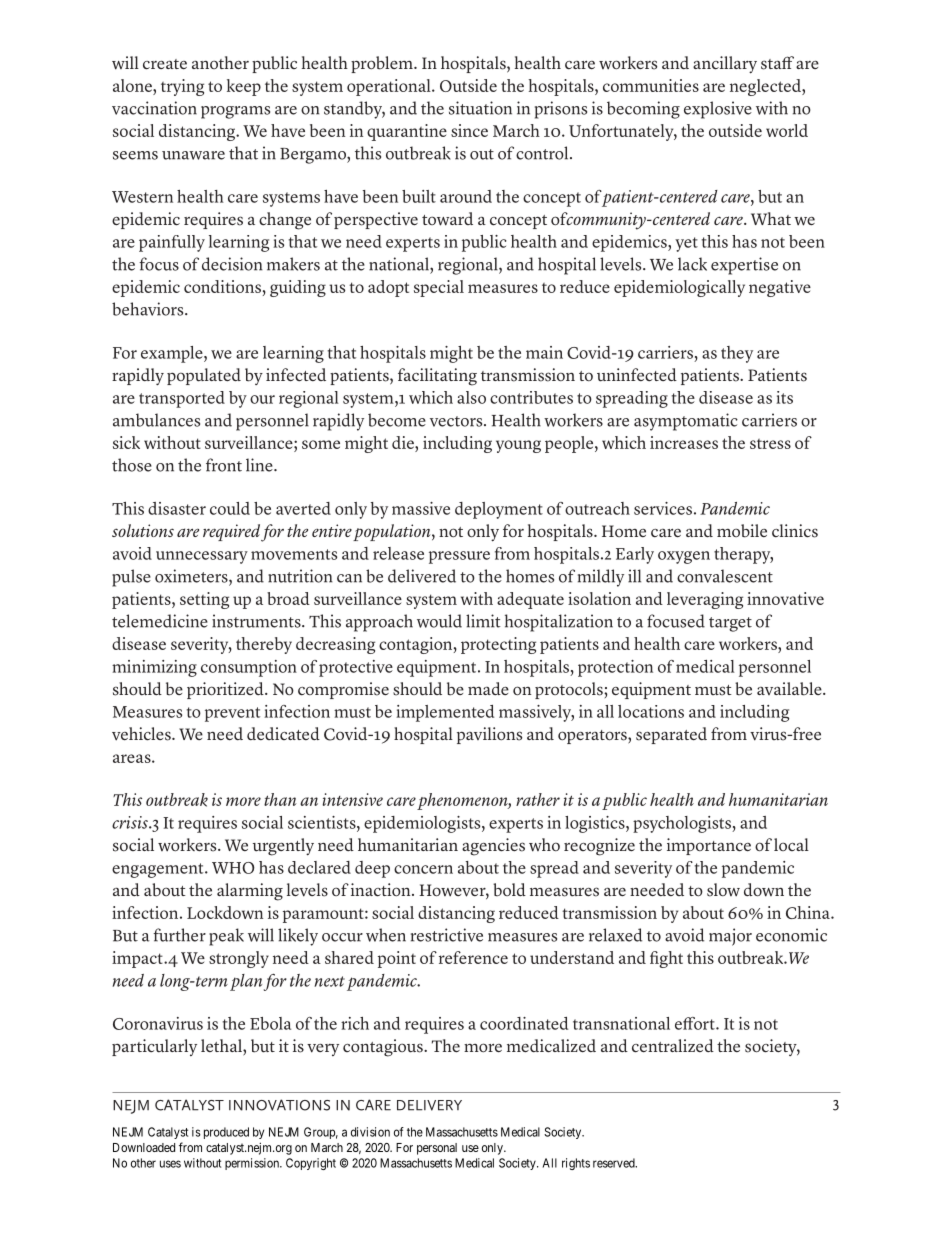  Describe the element at coordinates (483, 621) in the document. I see `limit` at that location.
